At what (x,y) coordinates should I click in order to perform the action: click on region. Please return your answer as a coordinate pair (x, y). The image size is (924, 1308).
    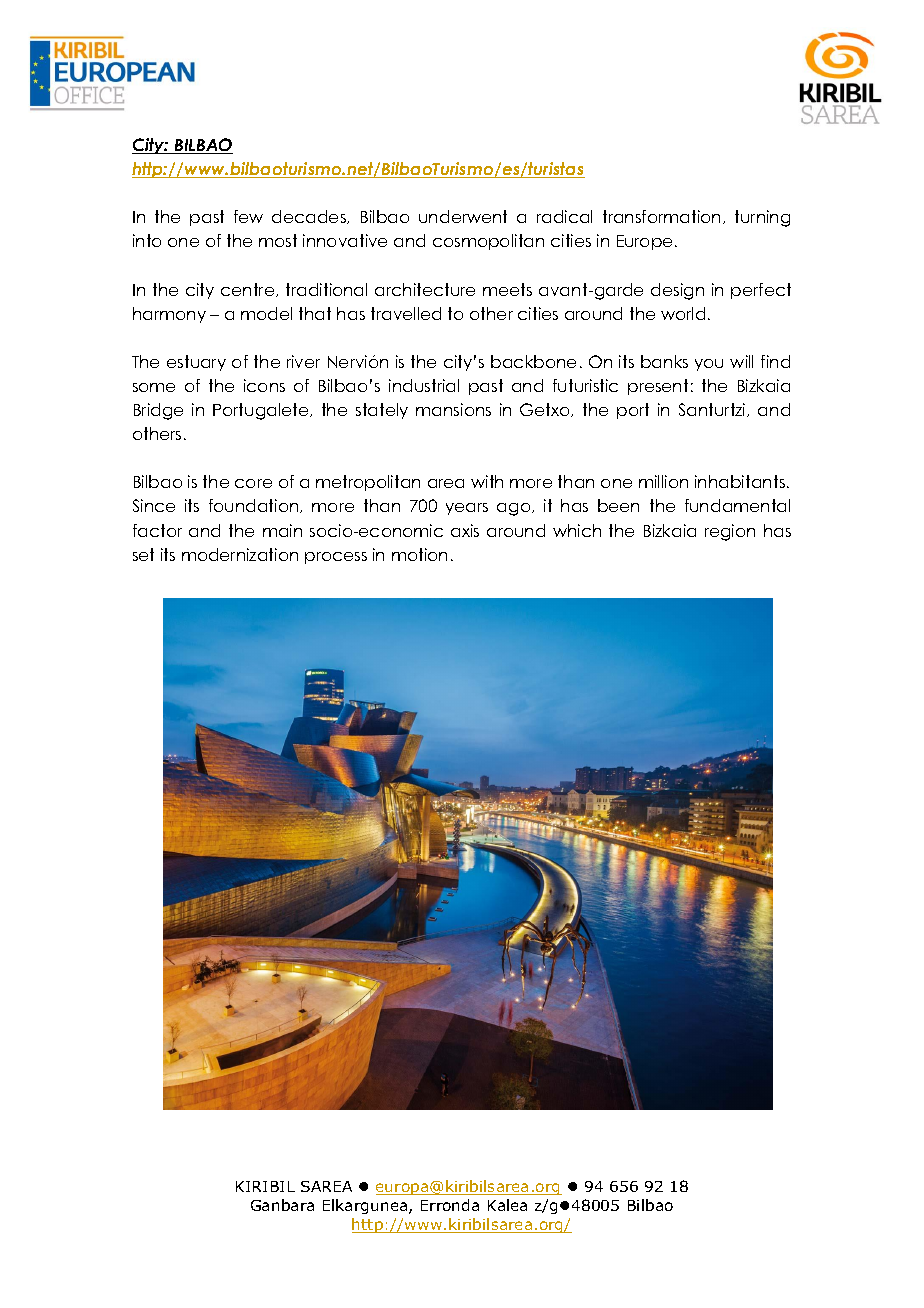
    Looking at the image, I should click on (730, 532).
